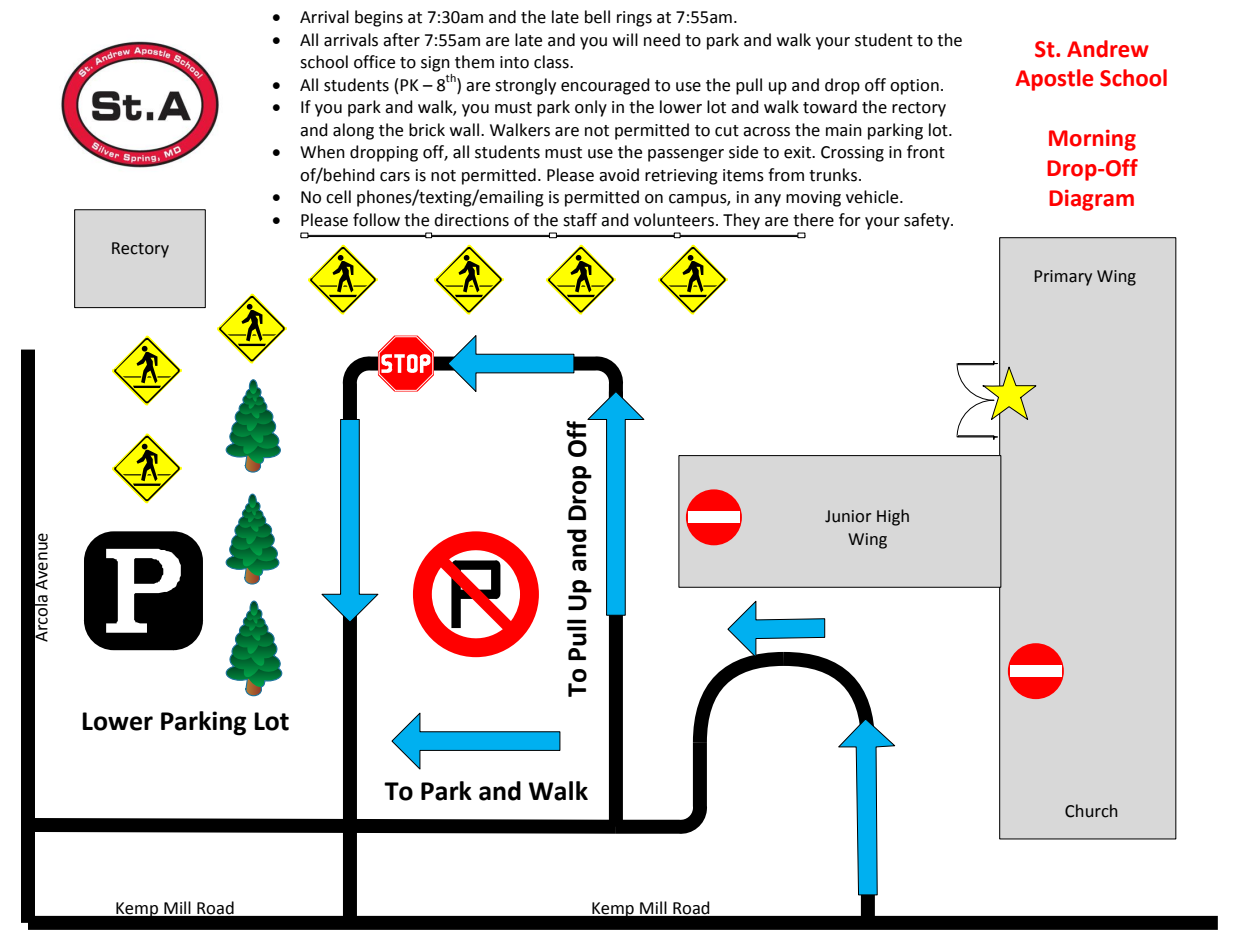 The width and height of the screenshot is (1233, 952). What do you see at coordinates (662, 40) in the screenshot?
I see `need` at bounding box center [662, 40].
